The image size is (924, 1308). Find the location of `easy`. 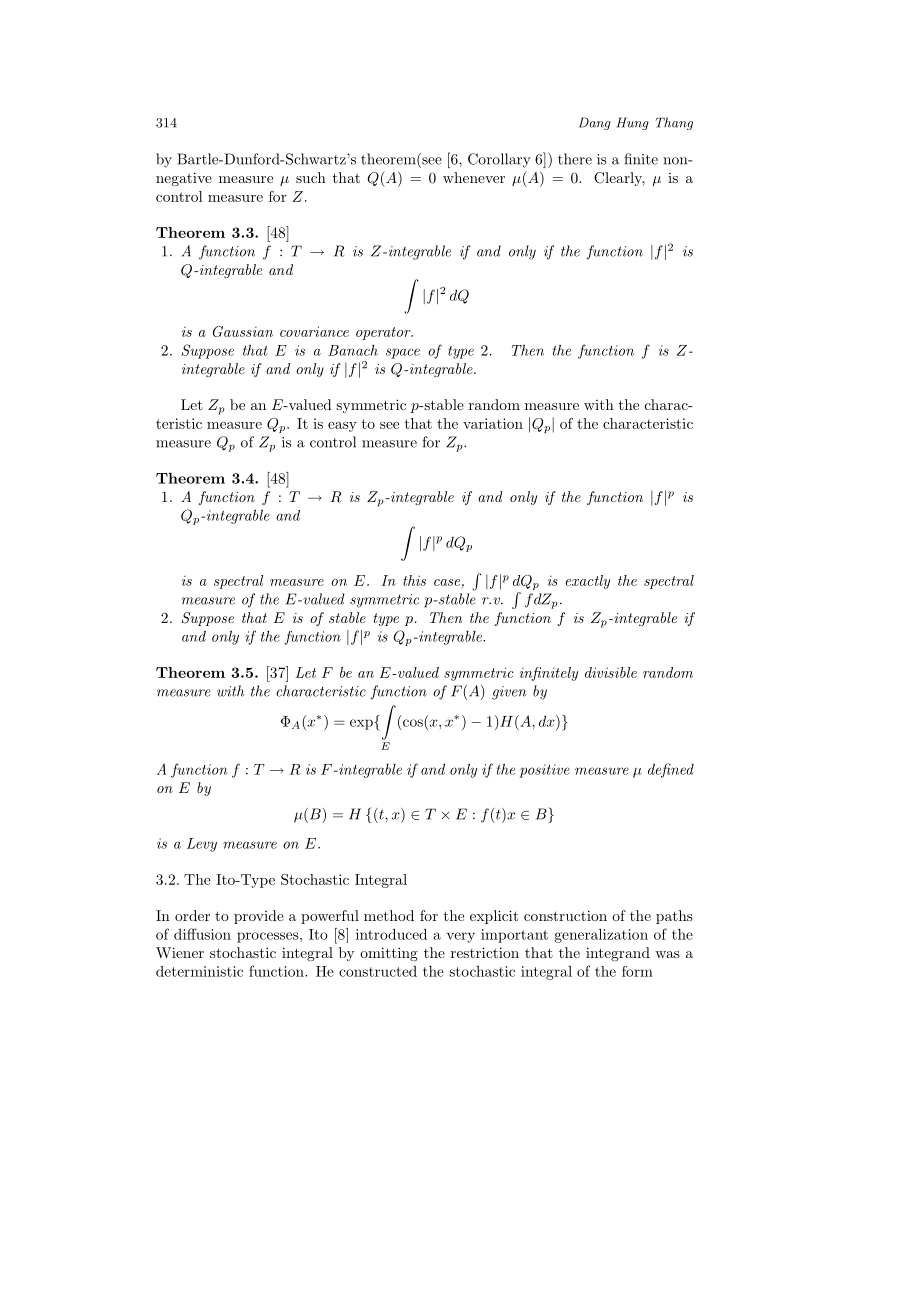

easy is located at coordinates (342, 427).
